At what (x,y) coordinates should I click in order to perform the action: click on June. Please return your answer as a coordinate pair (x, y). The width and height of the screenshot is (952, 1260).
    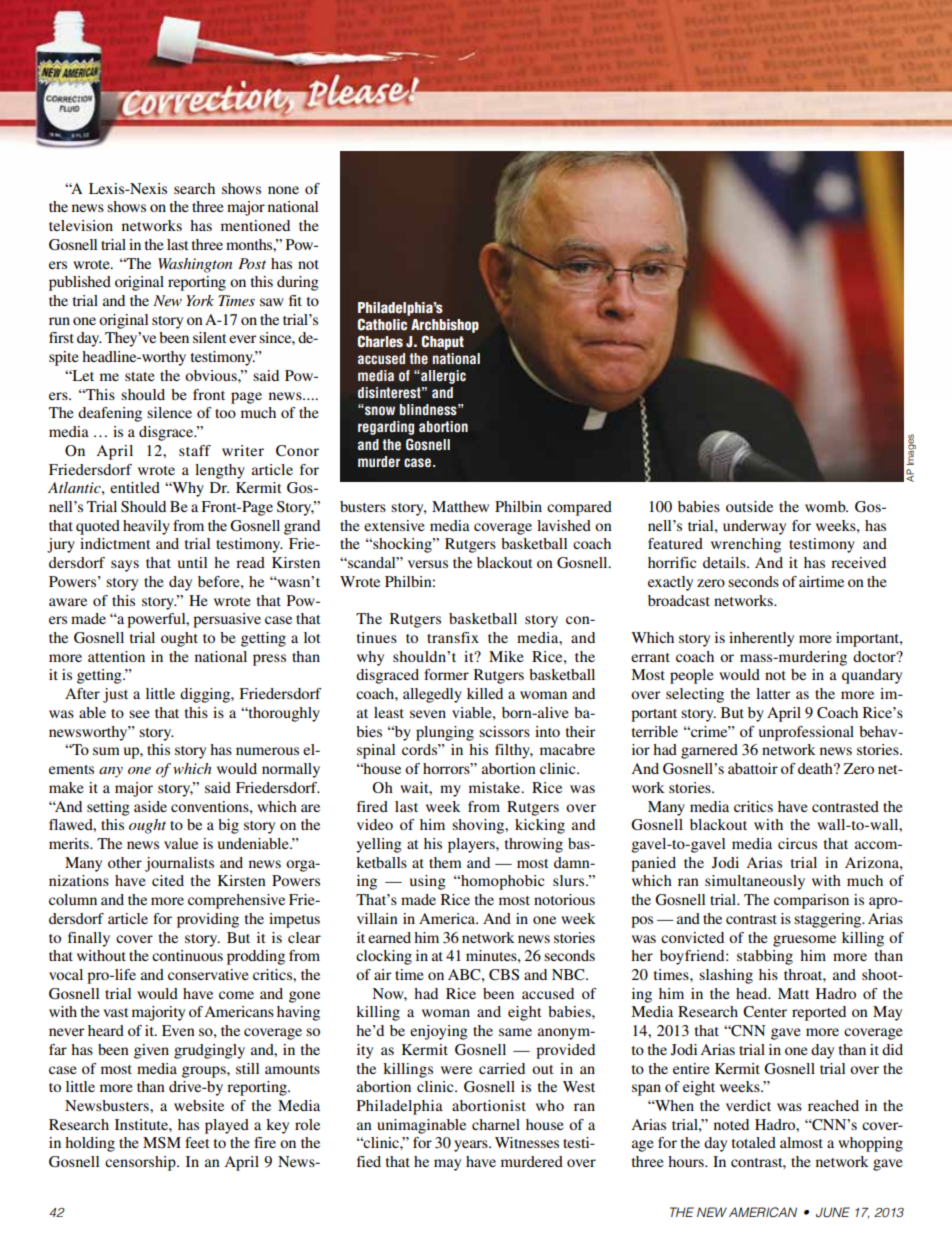
    Looking at the image, I should click on (833, 1212).
